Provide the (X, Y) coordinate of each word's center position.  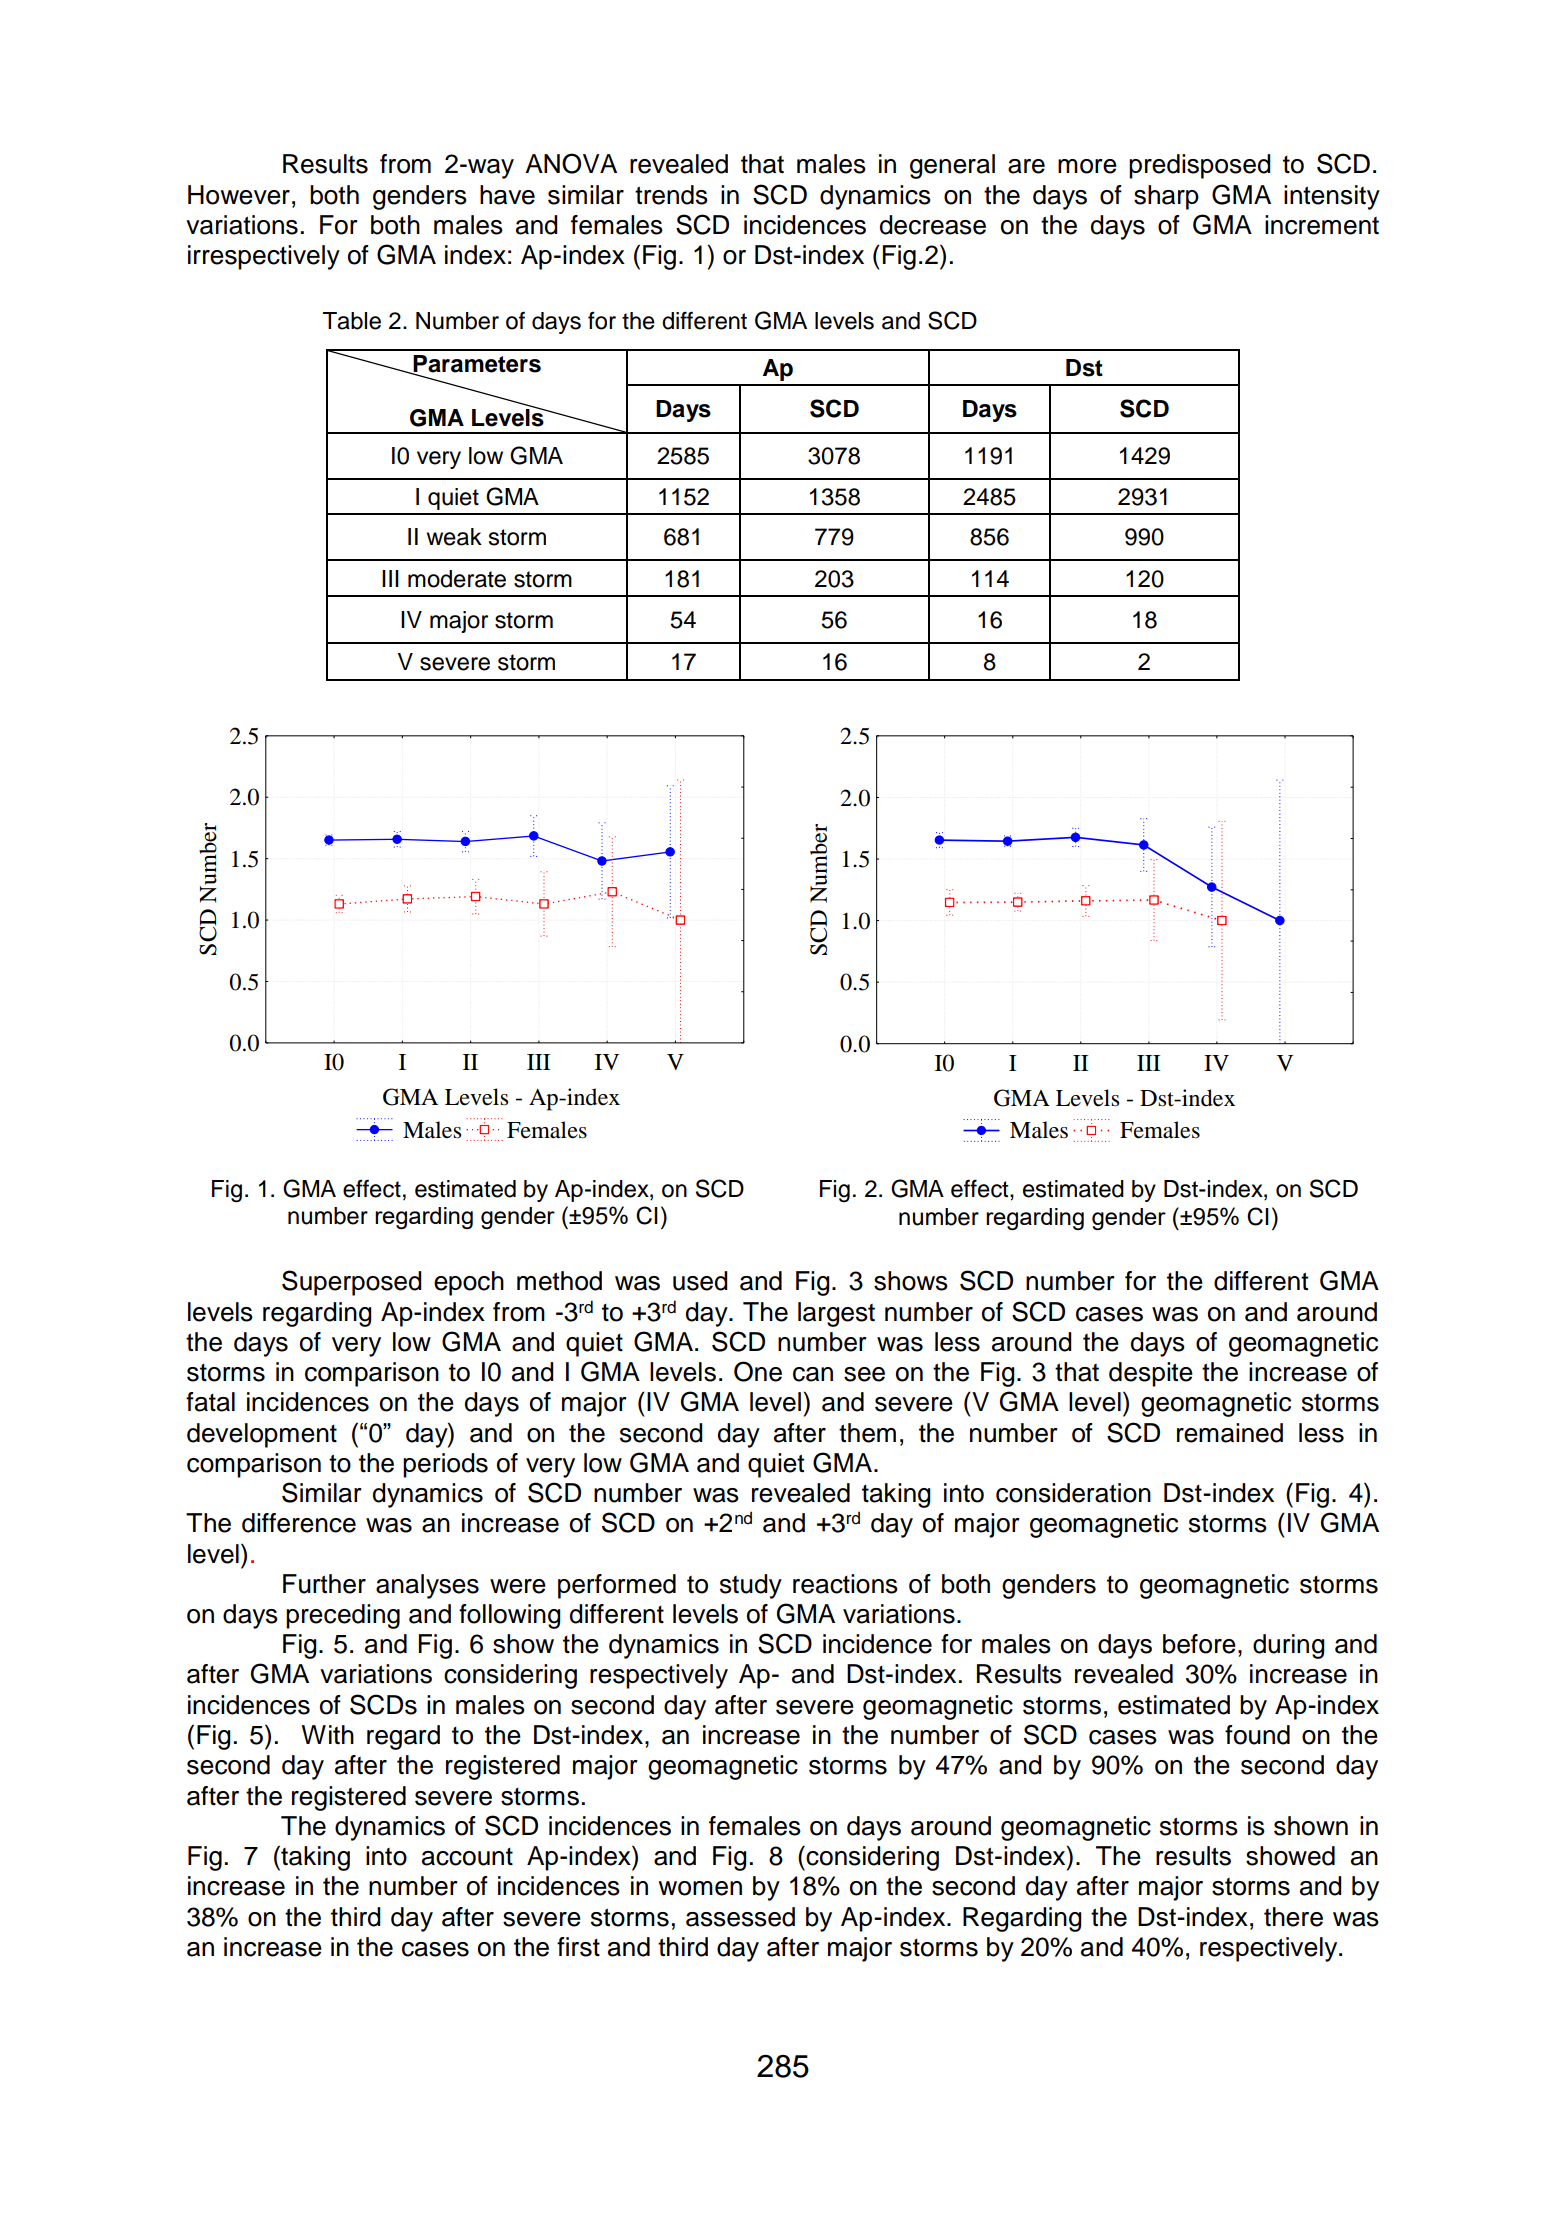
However (239, 195)
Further (324, 1584)
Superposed (352, 1283)
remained (1230, 1433)
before (1199, 1644)
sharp (1166, 197)
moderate (457, 579)
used (700, 1281)
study (751, 1586)
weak (454, 537)
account (467, 1857)
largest (836, 1314)
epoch (469, 1283)
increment (1322, 225)
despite (1151, 1374)
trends (671, 195)
